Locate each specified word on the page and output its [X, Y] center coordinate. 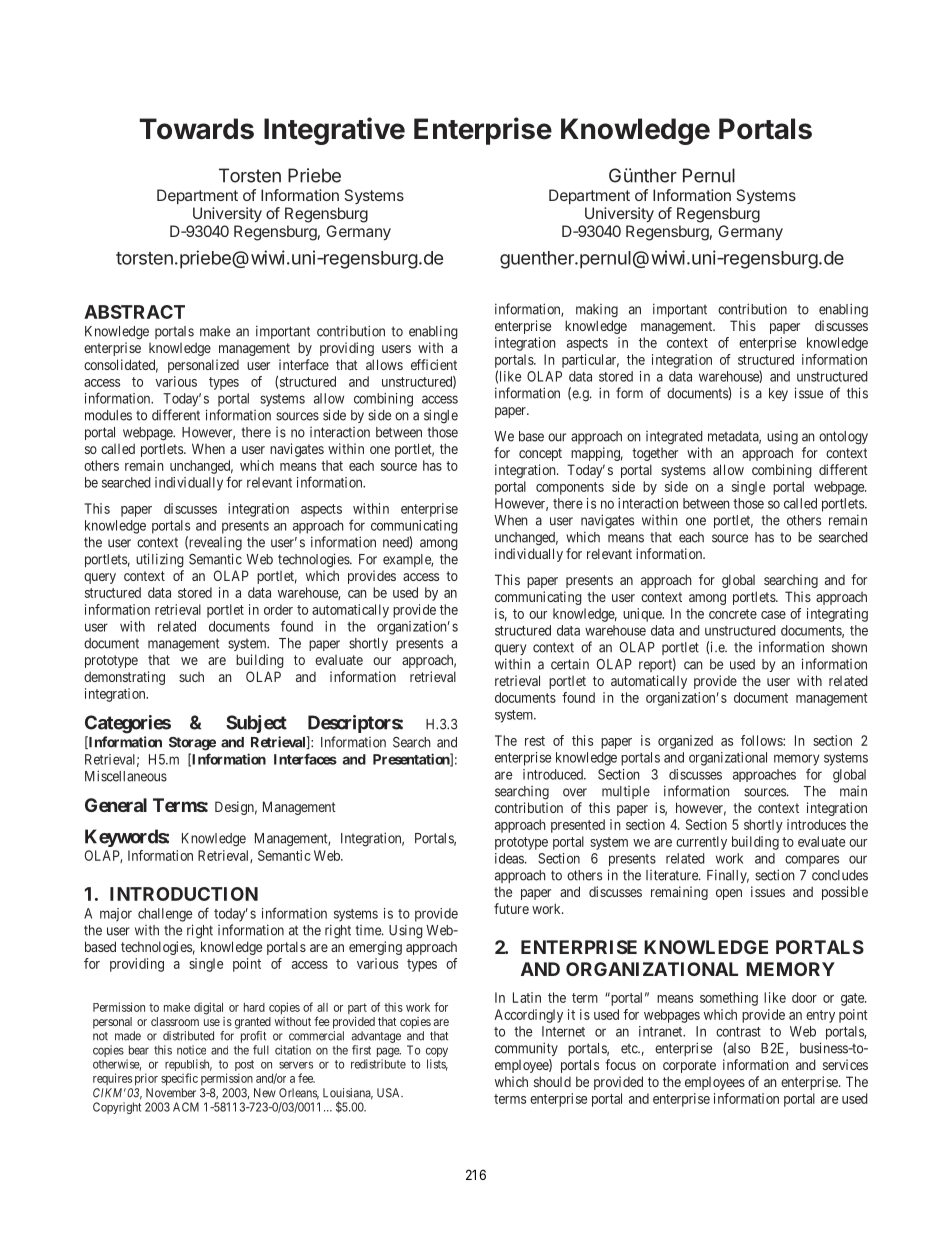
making [597, 311]
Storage [192, 744]
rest [535, 741]
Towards [197, 129]
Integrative [334, 131]
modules [108, 415]
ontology [843, 438]
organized [685, 742]
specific [179, 1079]
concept [540, 454]
